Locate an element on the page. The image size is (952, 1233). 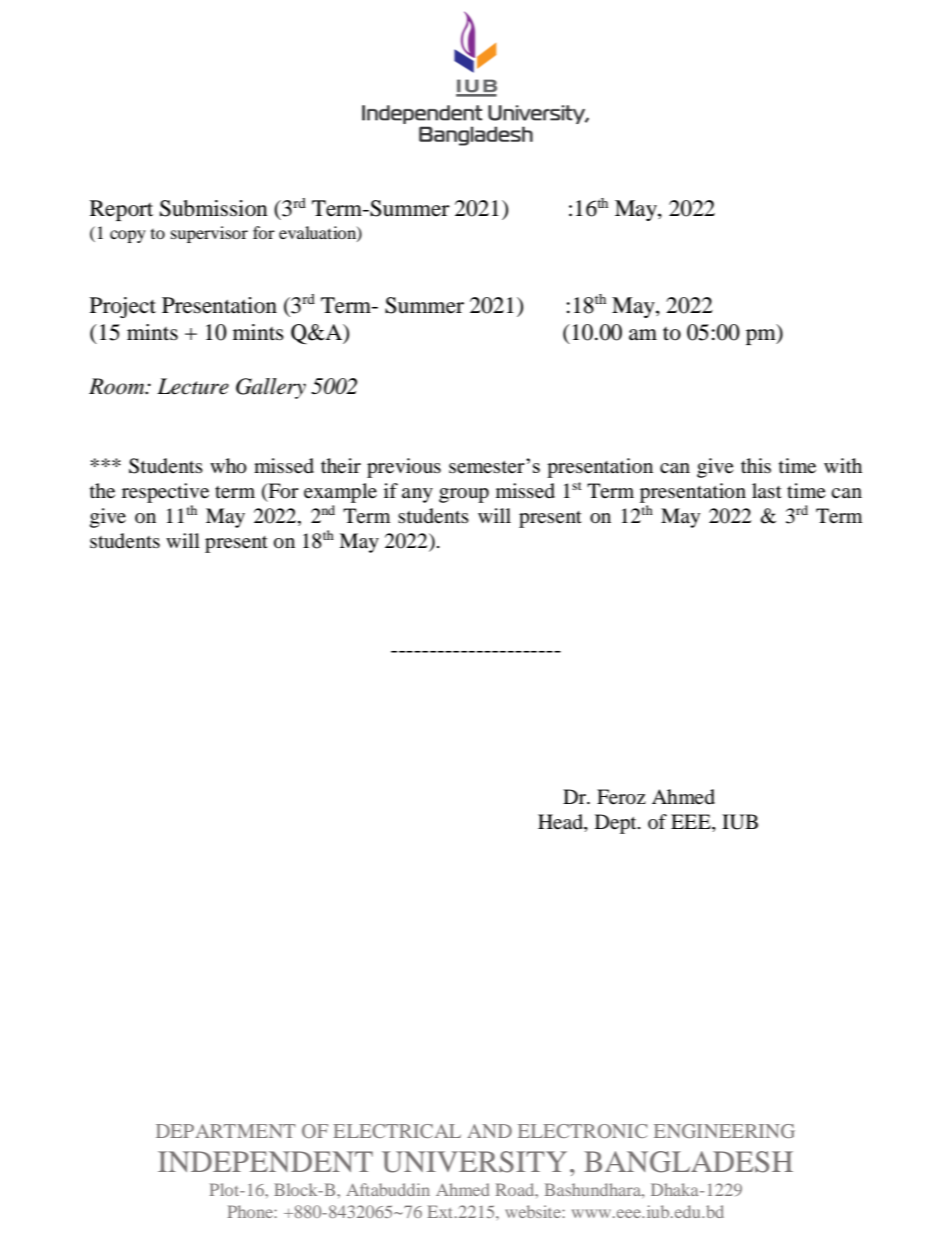
Phone is located at coordinates (251, 1211).
